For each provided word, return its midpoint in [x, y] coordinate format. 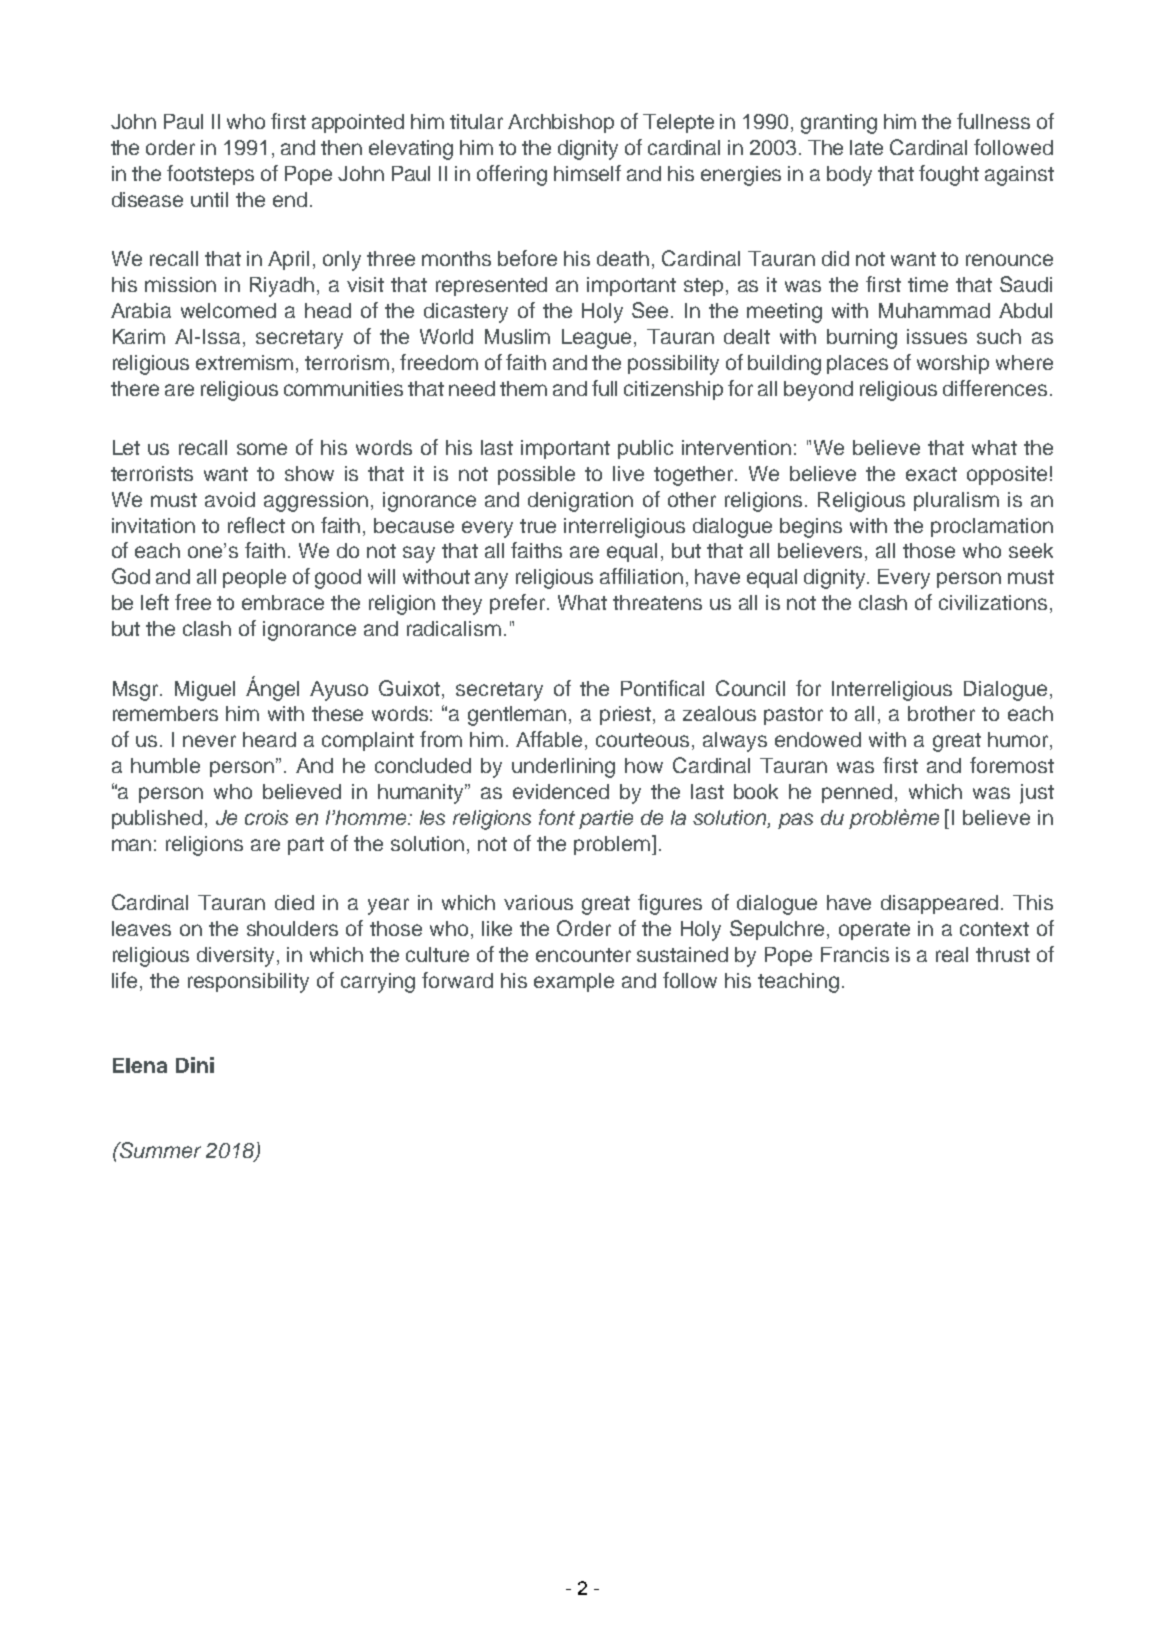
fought [949, 175]
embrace [283, 602]
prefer [519, 604]
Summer [159, 1150]
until [209, 199]
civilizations [993, 602]
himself [587, 173]
